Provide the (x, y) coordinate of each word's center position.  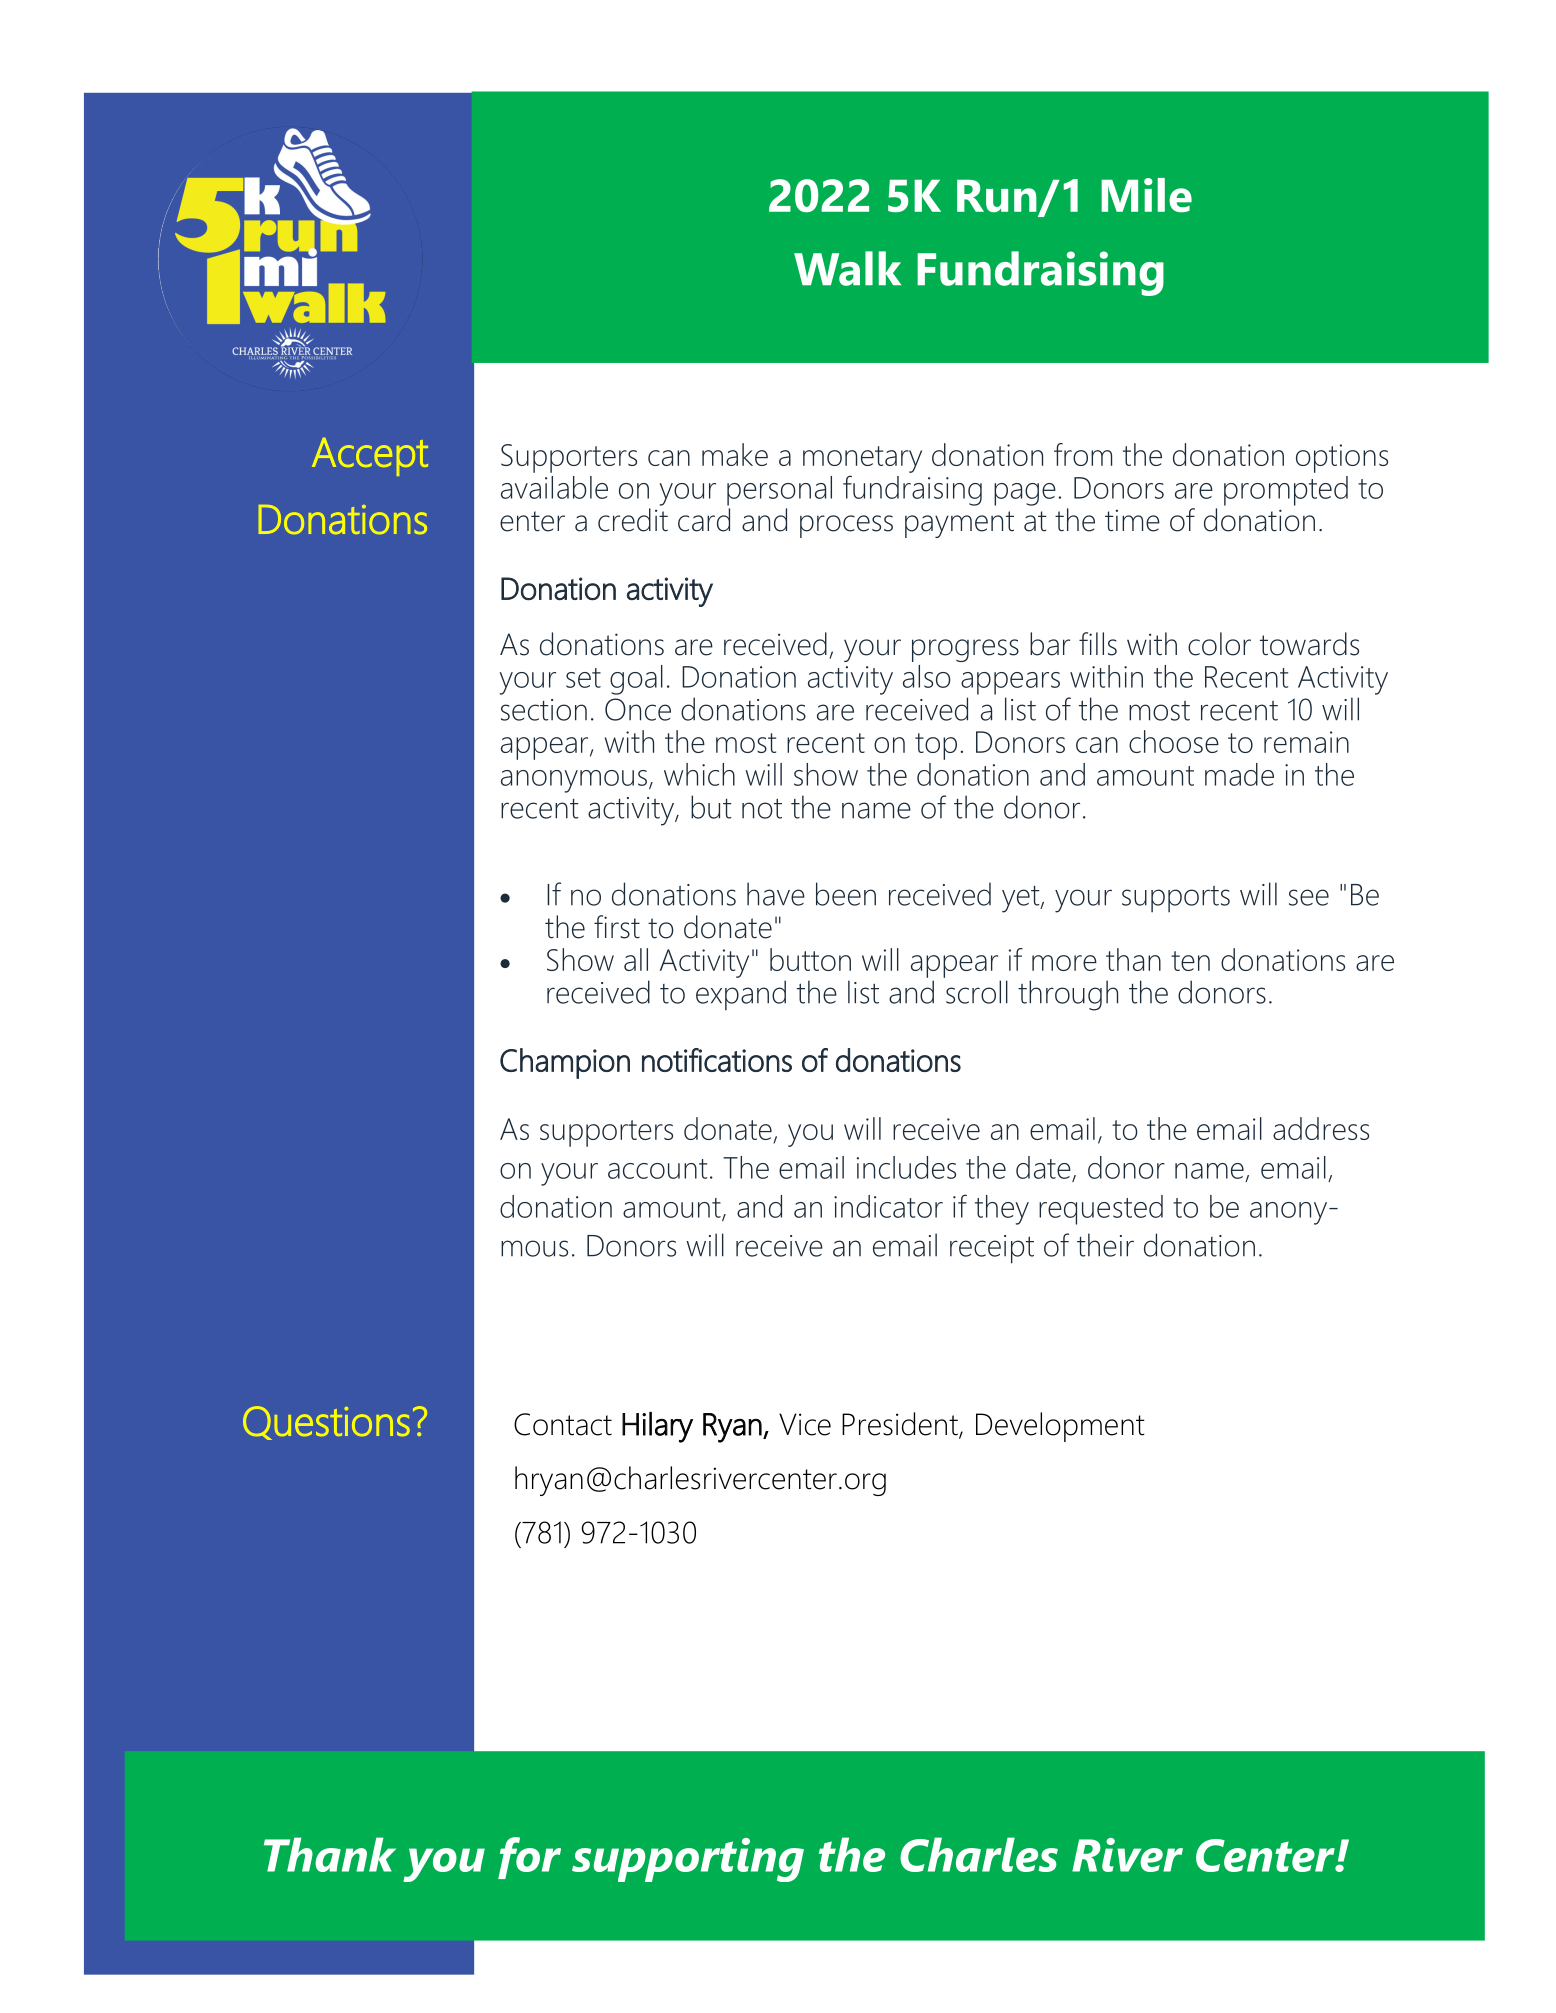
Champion (565, 1063)
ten (1190, 961)
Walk (847, 268)
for (529, 1858)
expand (741, 995)
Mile (1146, 195)
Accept (370, 457)
